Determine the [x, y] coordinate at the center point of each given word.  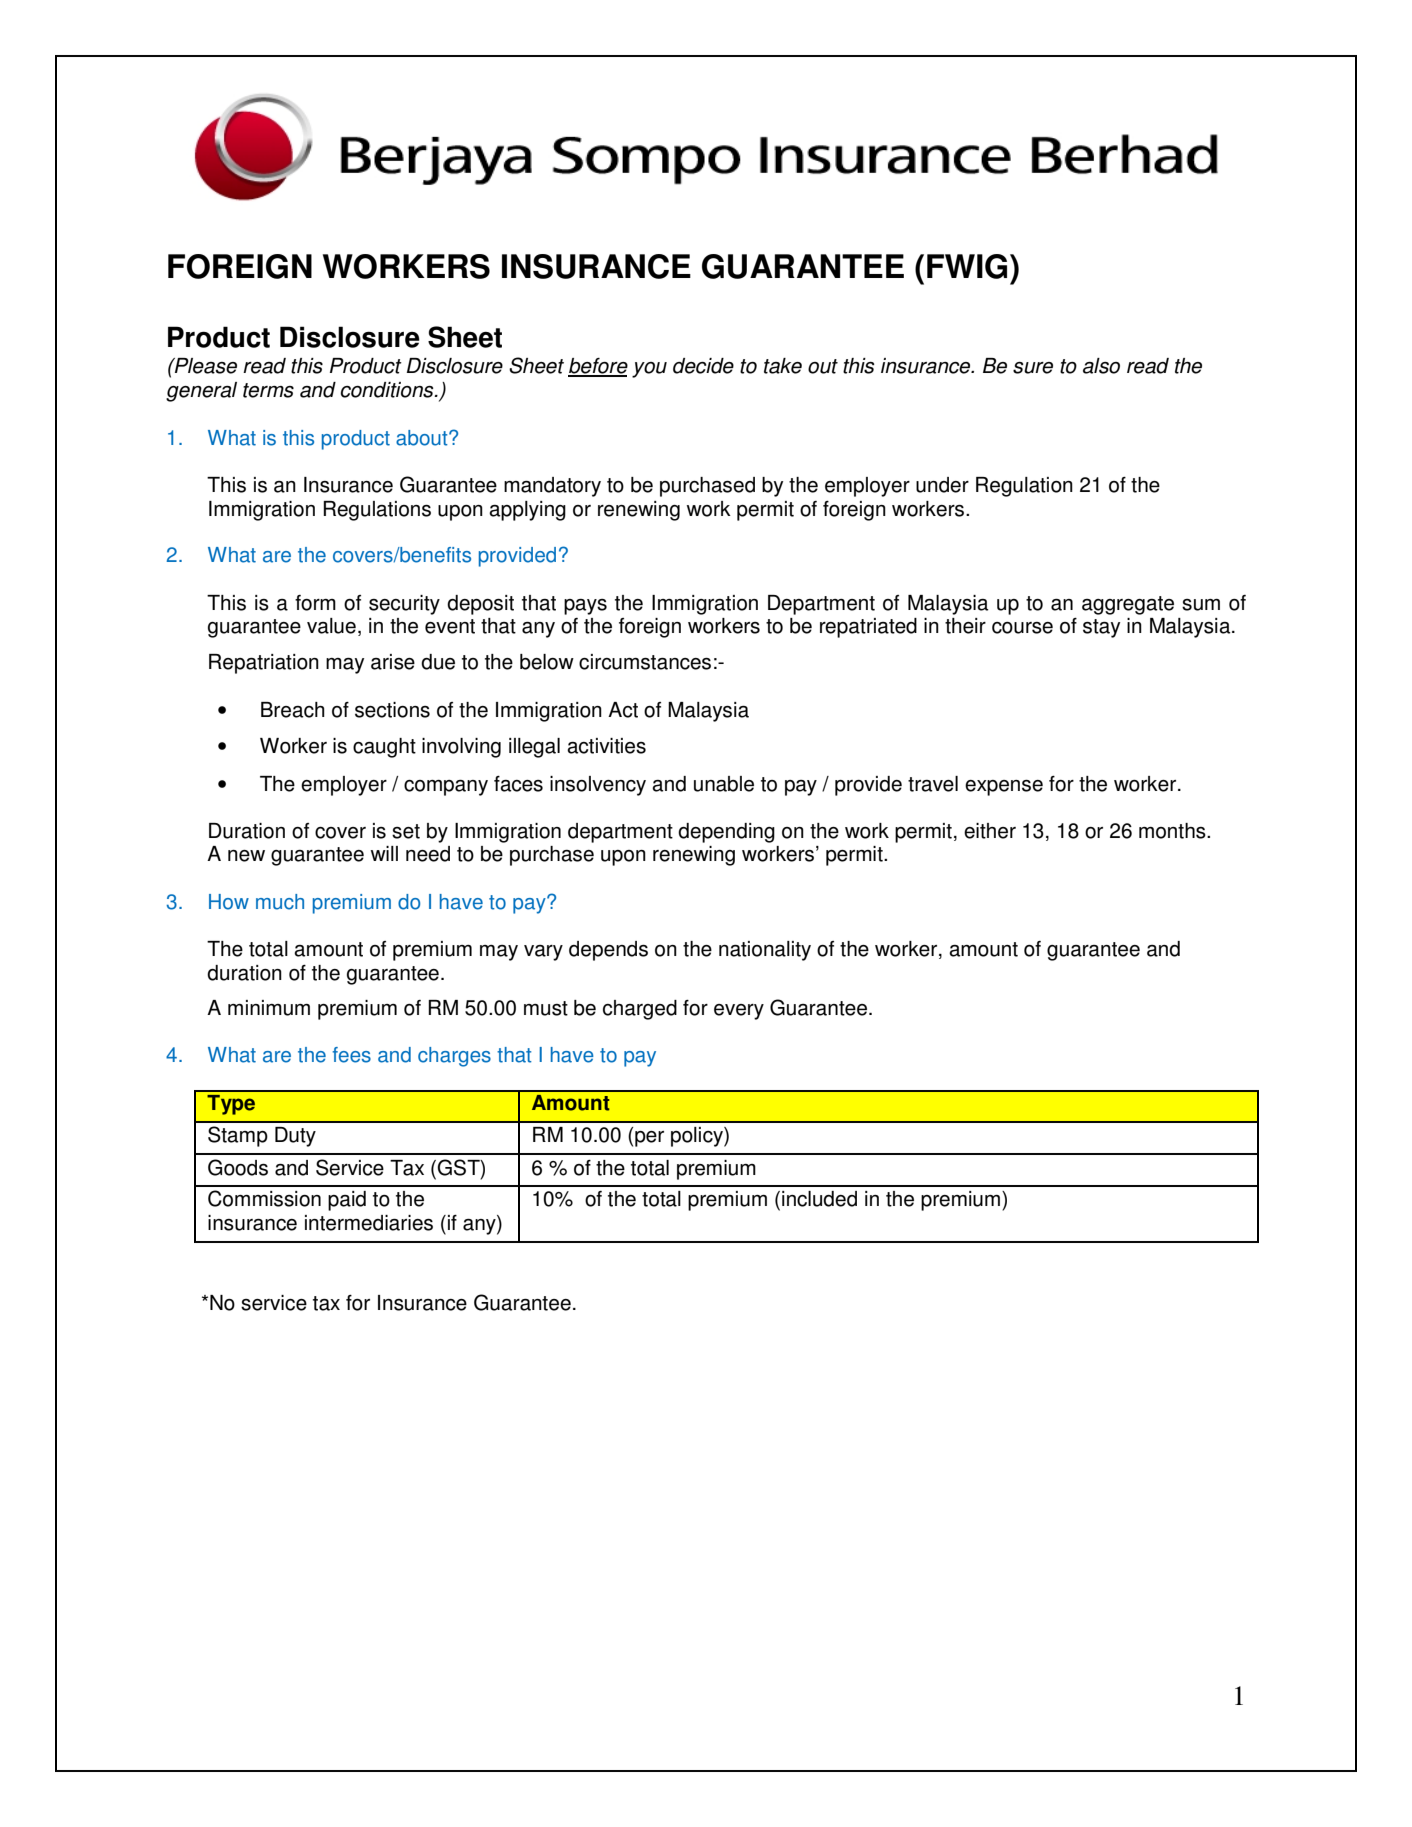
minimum [269, 1008]
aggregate [1128, 605]
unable [724, 784]
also [1101, 366]
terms [268, 390]
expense [1004, 788]
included [819, 1199]
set [406, 831]
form [315, 603]
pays [585, 607]
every [739, 1012]
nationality [765, 951]
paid [347, 1201]
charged [640, 1010]
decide [703, 366]
